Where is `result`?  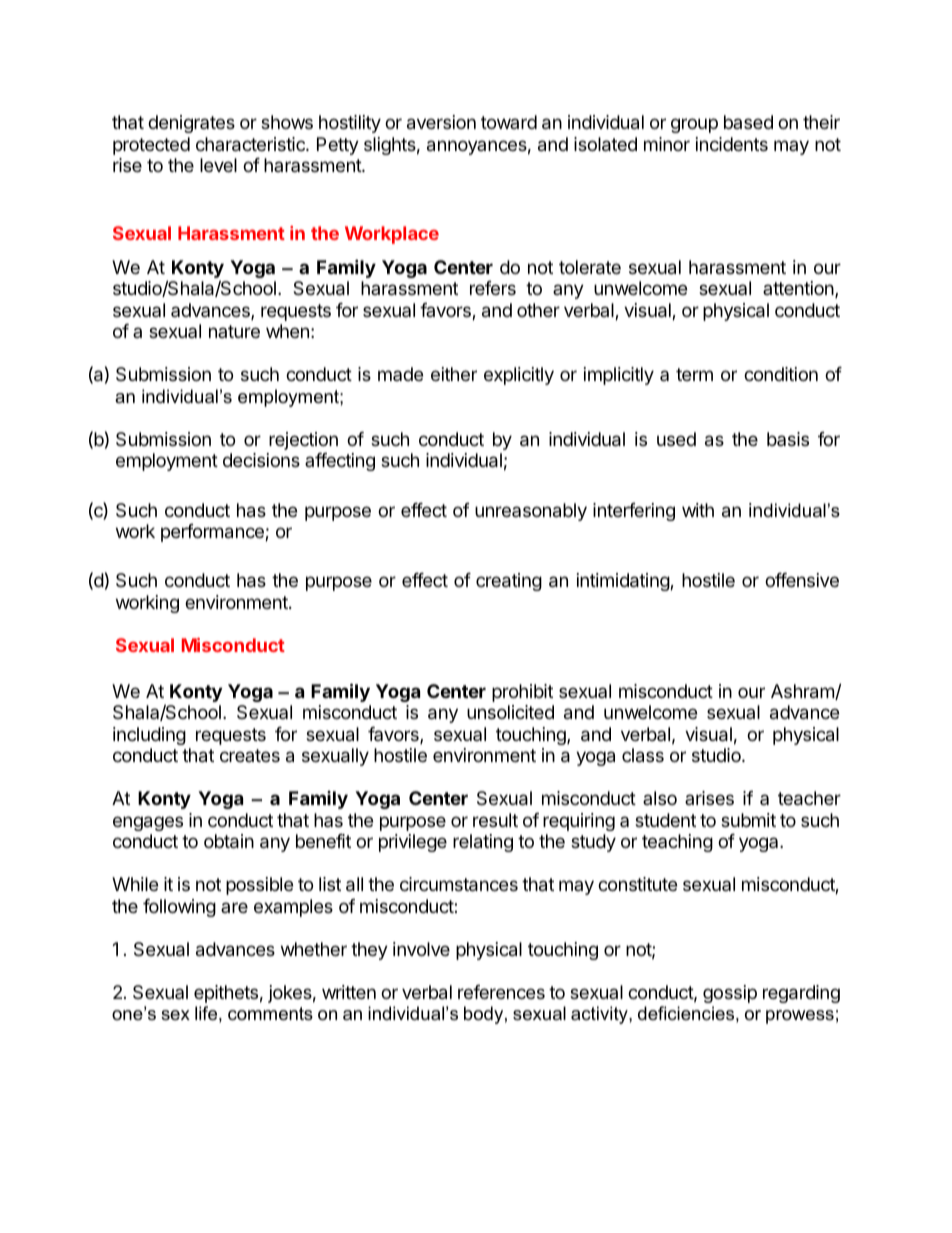
result is located at coordinates (495, 820).
